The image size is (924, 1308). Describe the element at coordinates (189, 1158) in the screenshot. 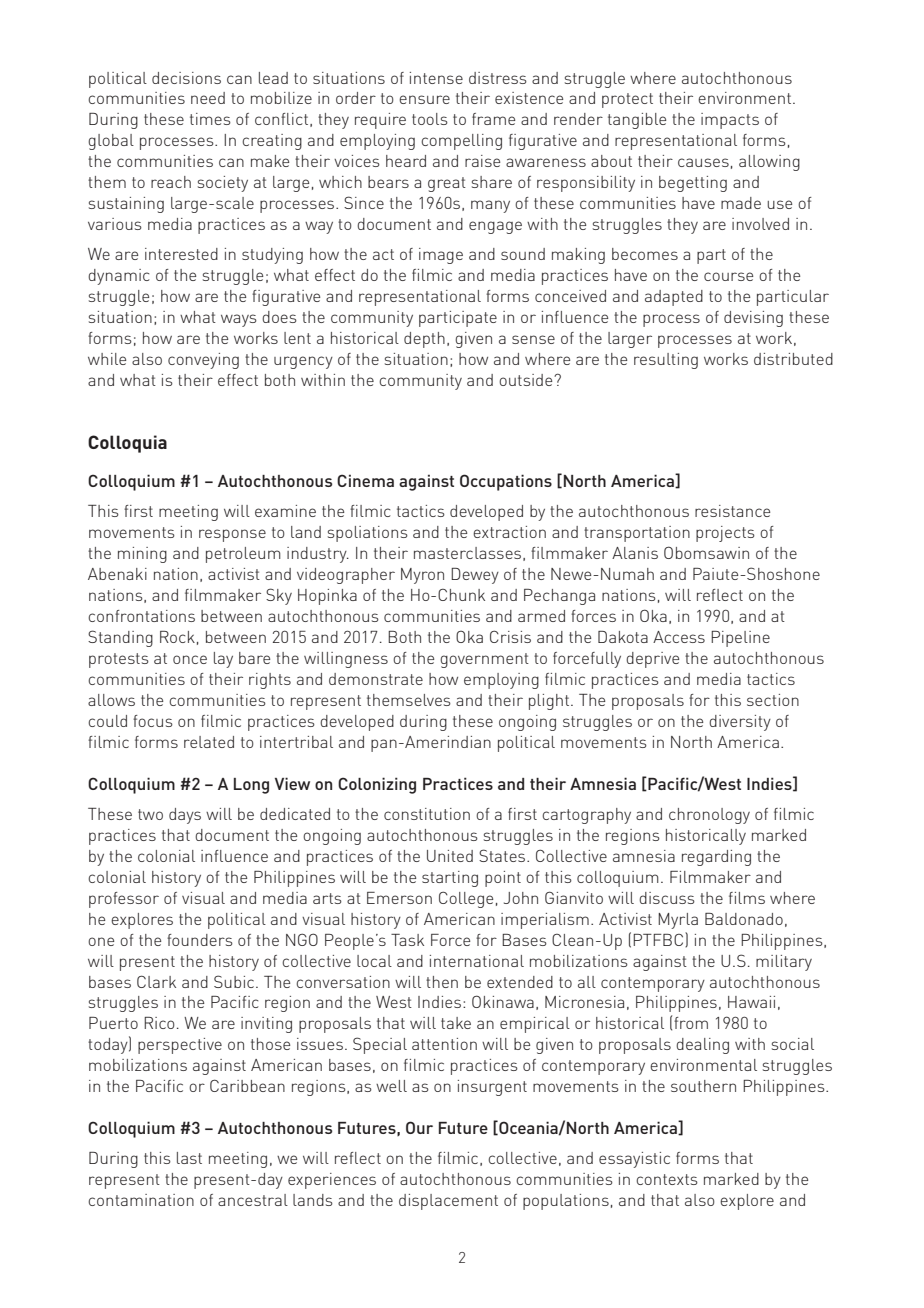

I see `last` at that location.
